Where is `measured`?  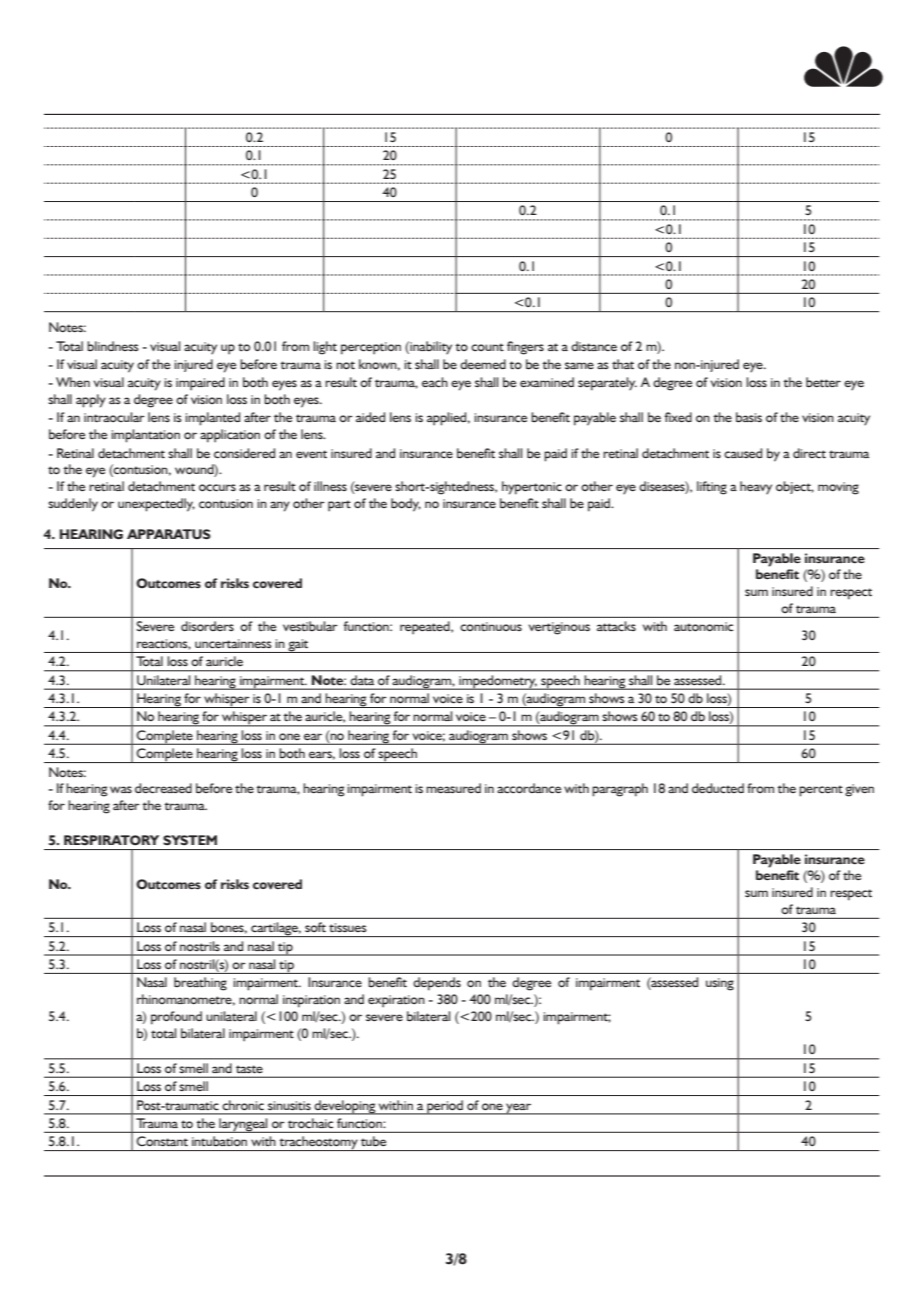 measured is located at coordinates (453, 788).
